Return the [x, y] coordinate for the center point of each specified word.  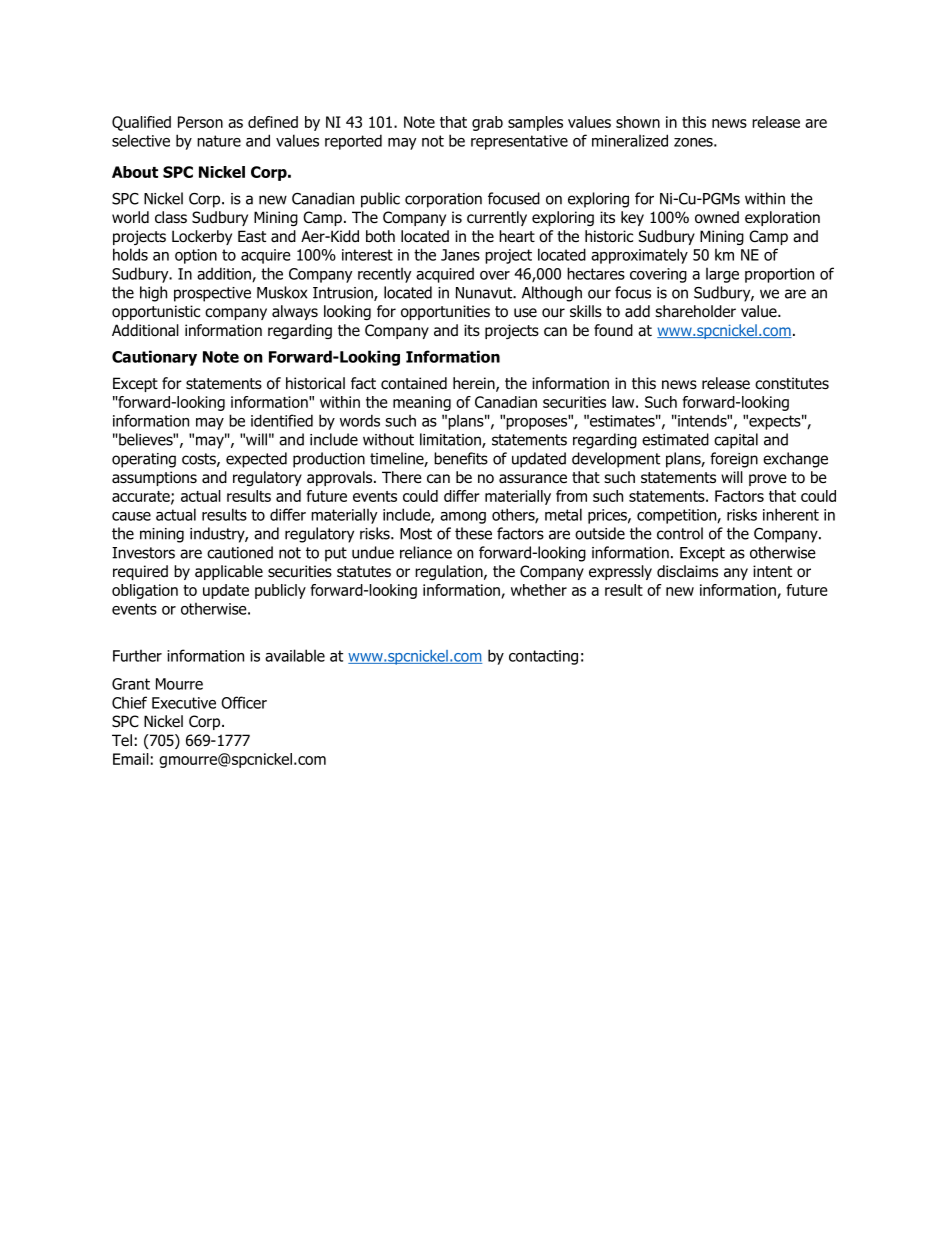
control [680, 533]
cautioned [240, 552]
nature [219, 141]
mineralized [630, 140]
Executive [184, 703]
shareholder [695, 311]
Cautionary [154, 358]
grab [487, 123]
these [473, 533]
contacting [543, 657]
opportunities [445, 312]
